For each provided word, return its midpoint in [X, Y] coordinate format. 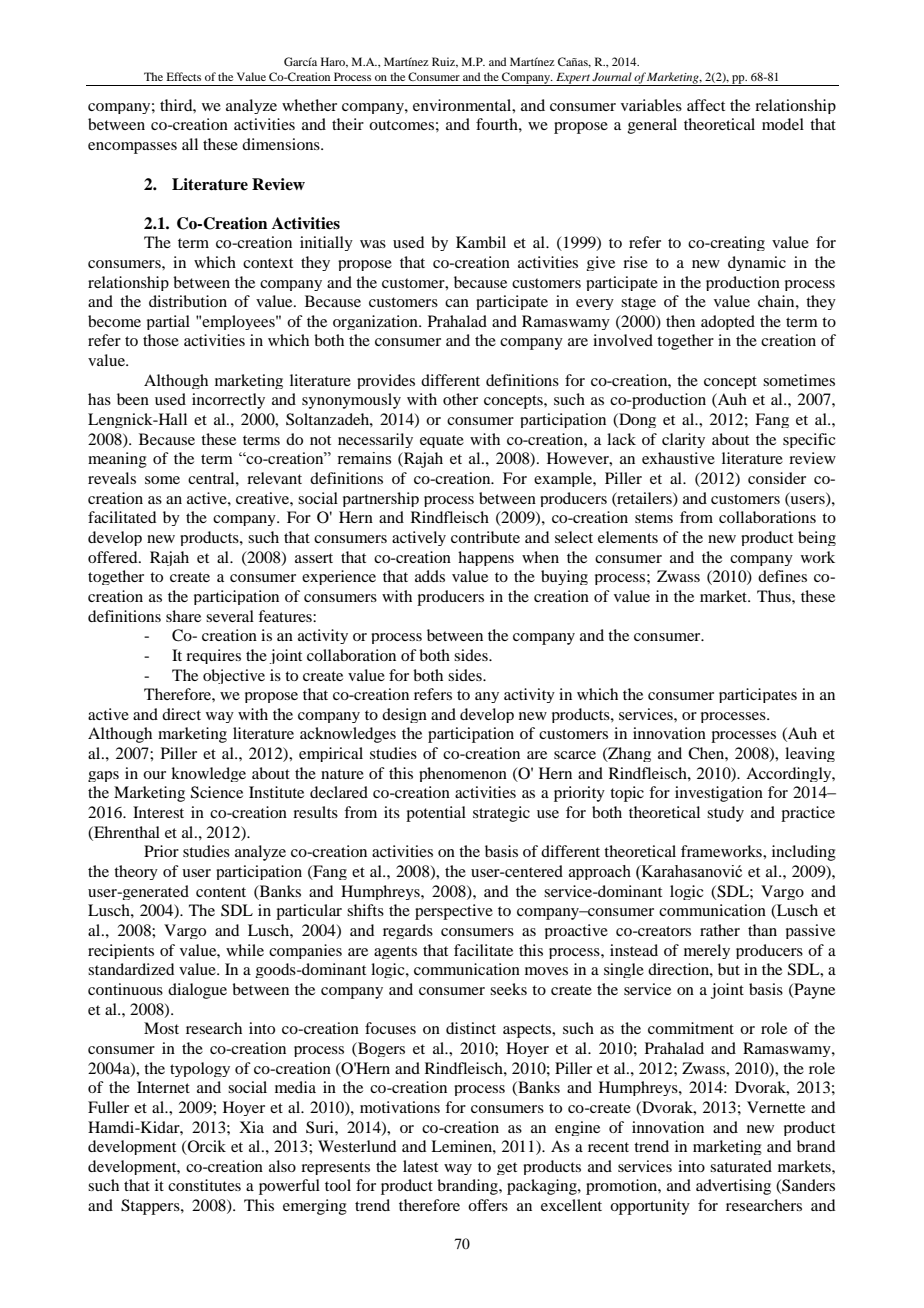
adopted [728, 322]
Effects [184, 76]
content [221, 892]
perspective [454, 912]
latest [420, 1166]
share [183, 616]
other [460, 399]
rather [720, 930]
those [161, 340]
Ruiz [445, 62]
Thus [775, 596]
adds [430, 576]
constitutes [204, 1185]
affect [706, 105]
